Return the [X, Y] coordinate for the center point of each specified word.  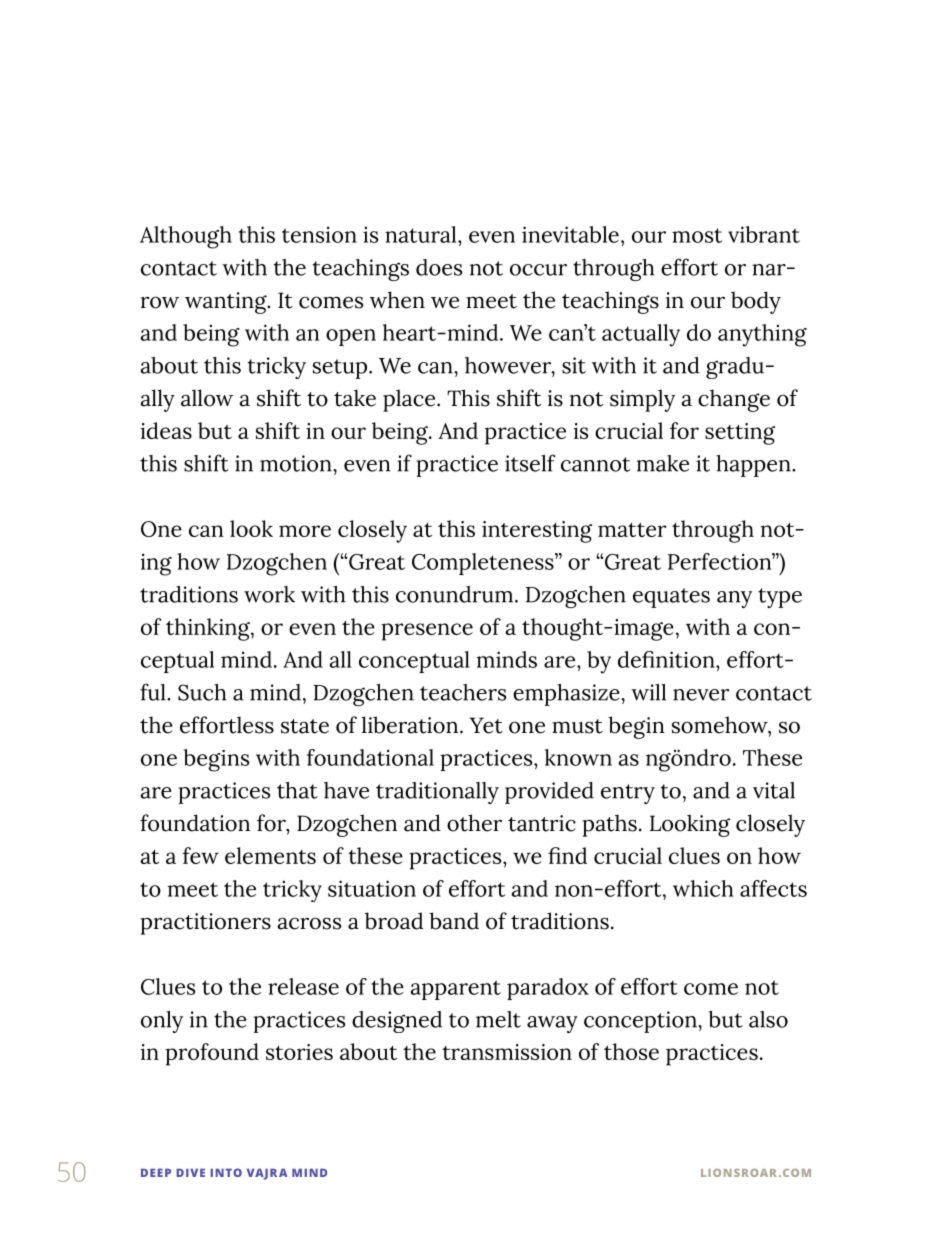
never [701, 695]
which [703, 888]
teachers [463, 692]
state [305, 726]
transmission [507, 1052]
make [663, 463]
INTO [226, 1172]
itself [530, 463]
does [439, 267]
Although [186, 237]
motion [297, 463]
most [697, 235]
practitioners [205, 924]
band [454, 921]
